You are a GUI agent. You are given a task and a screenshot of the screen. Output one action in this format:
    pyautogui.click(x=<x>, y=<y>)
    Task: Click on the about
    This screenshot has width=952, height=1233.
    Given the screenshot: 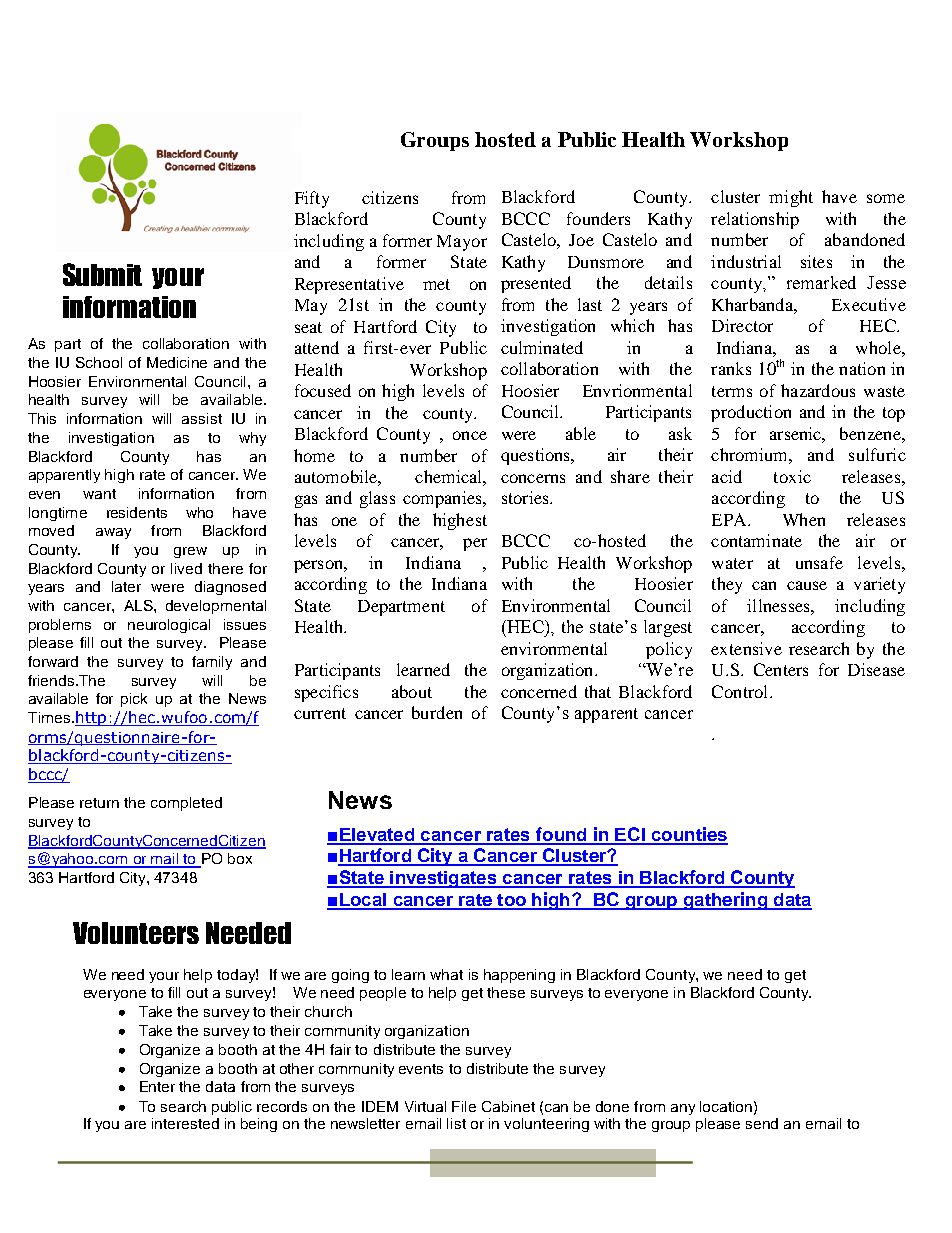 What is the action you would take?
    pyautogui.click(x=412, y=691)
